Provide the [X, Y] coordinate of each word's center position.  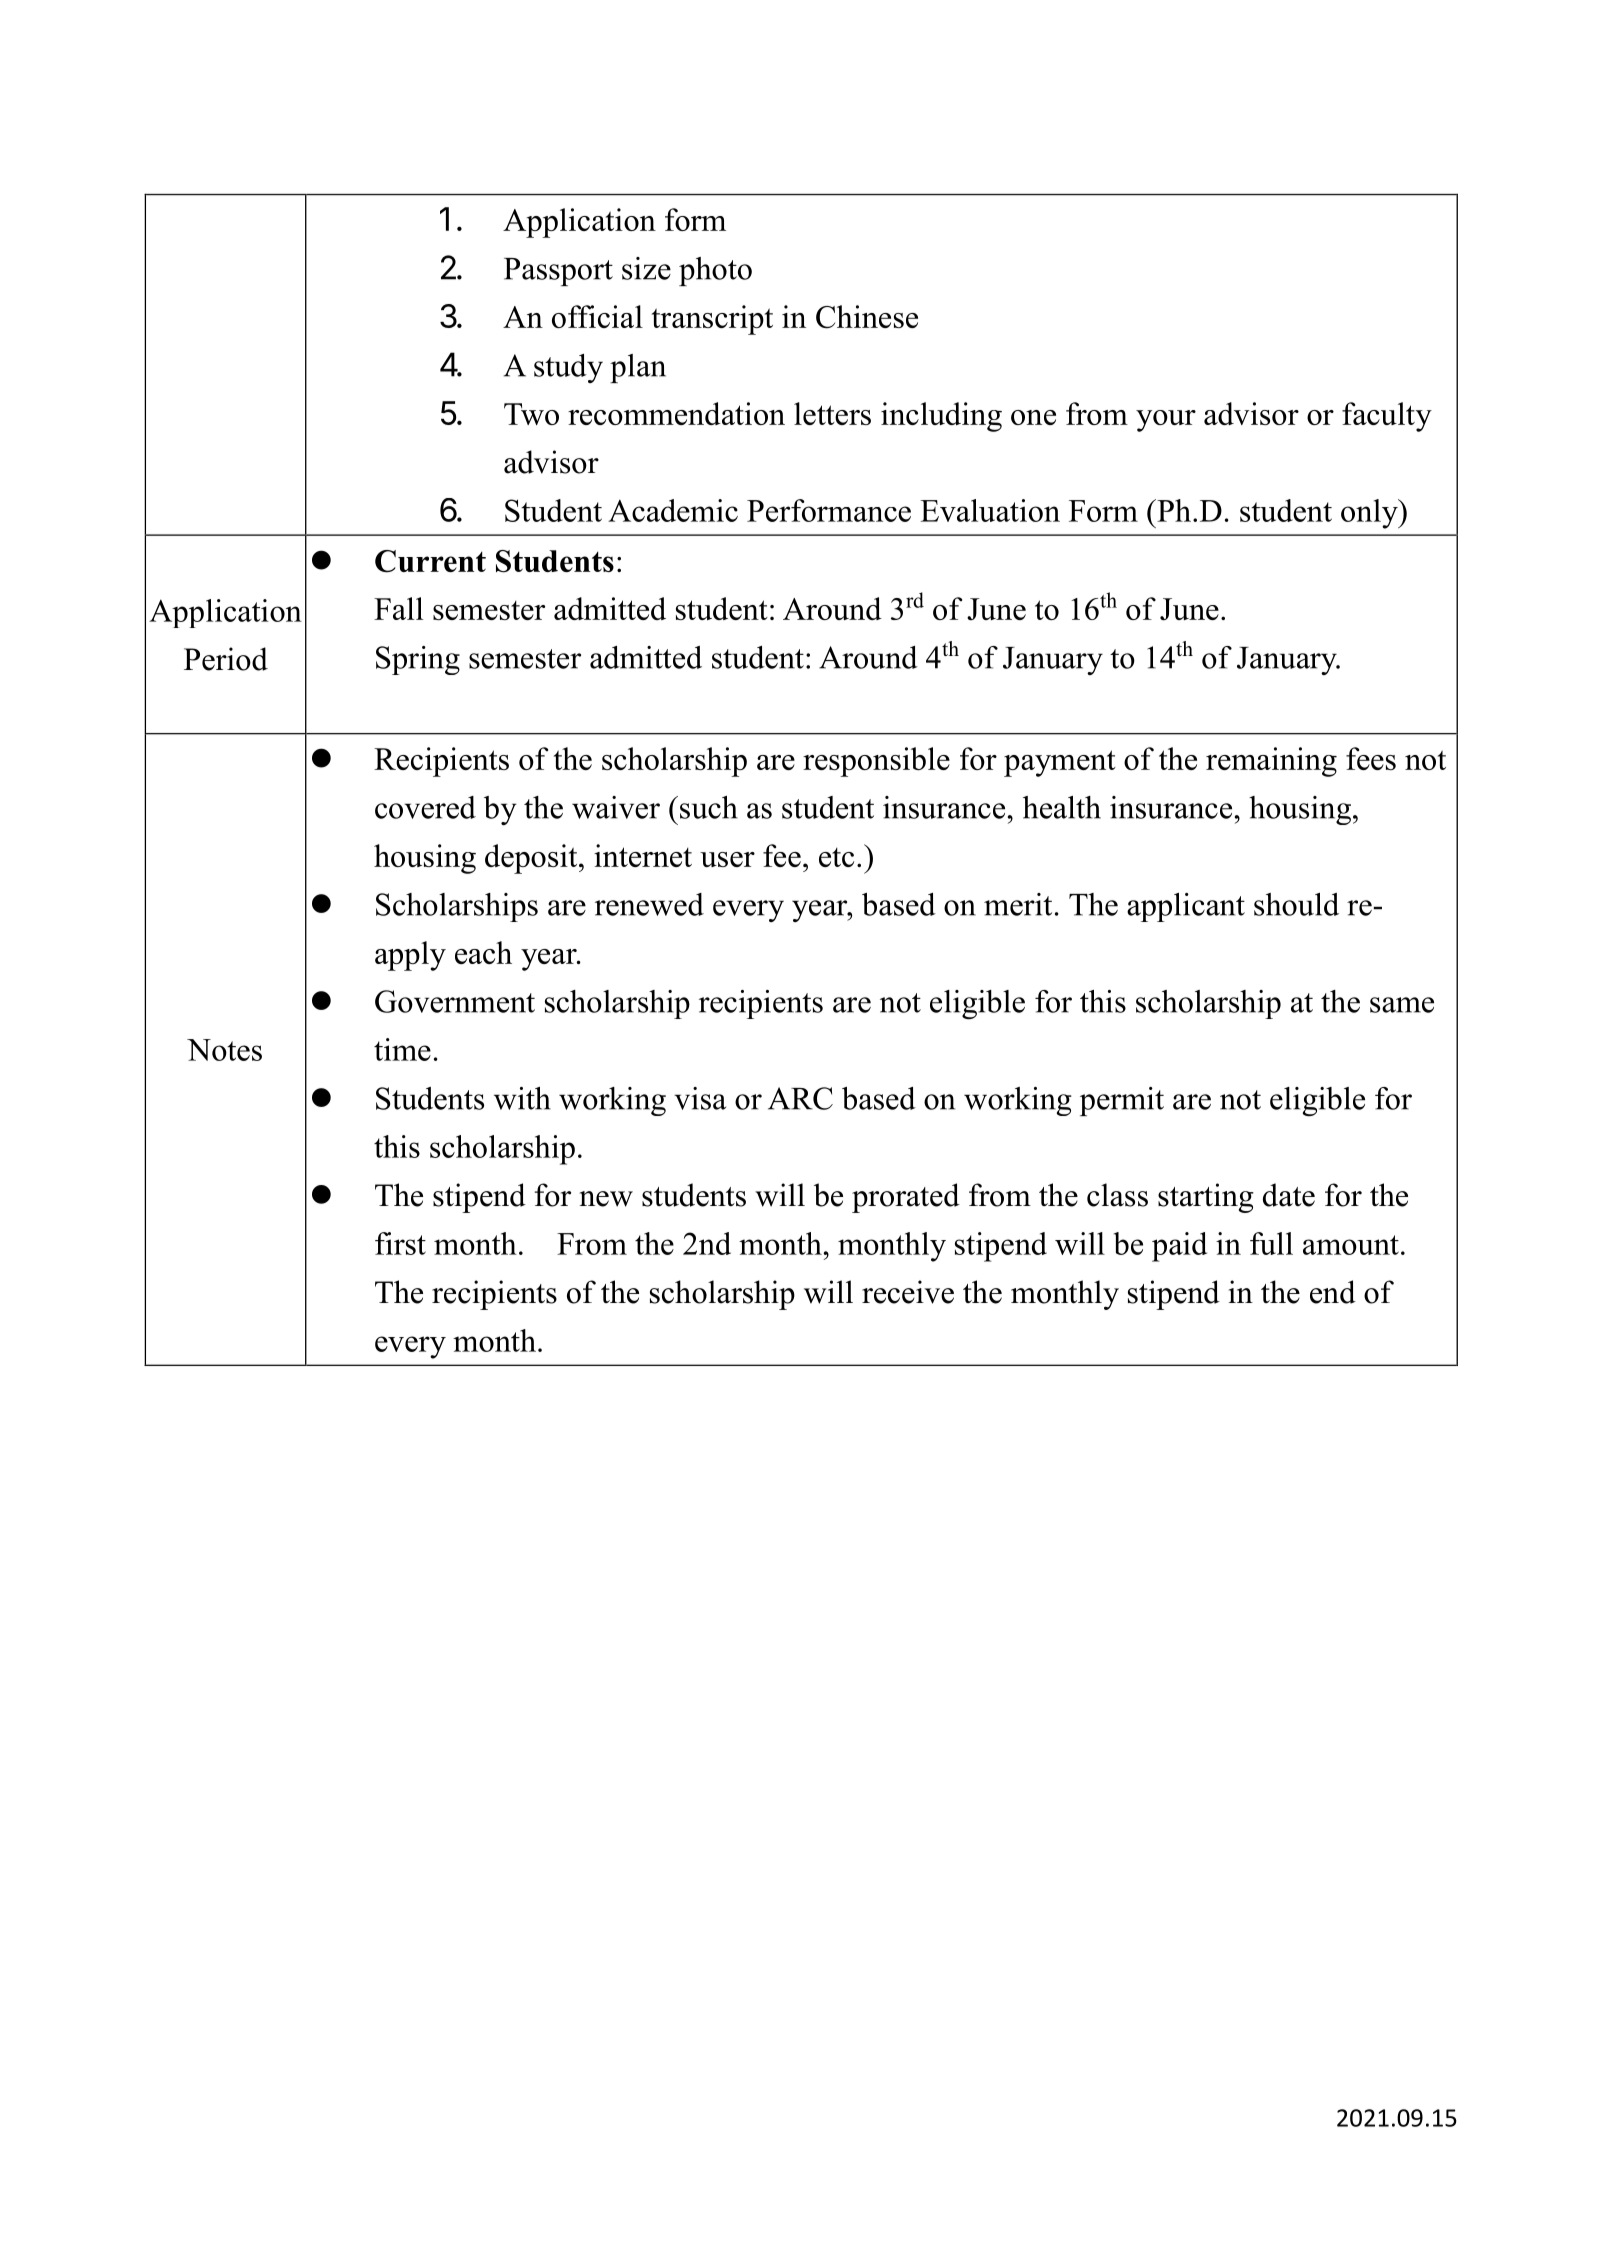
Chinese [867, 317]
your [1166, 421]
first [400, 1243]
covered [425, 807]
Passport [558, 272]
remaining [1271, 762]
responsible [876, 762]
